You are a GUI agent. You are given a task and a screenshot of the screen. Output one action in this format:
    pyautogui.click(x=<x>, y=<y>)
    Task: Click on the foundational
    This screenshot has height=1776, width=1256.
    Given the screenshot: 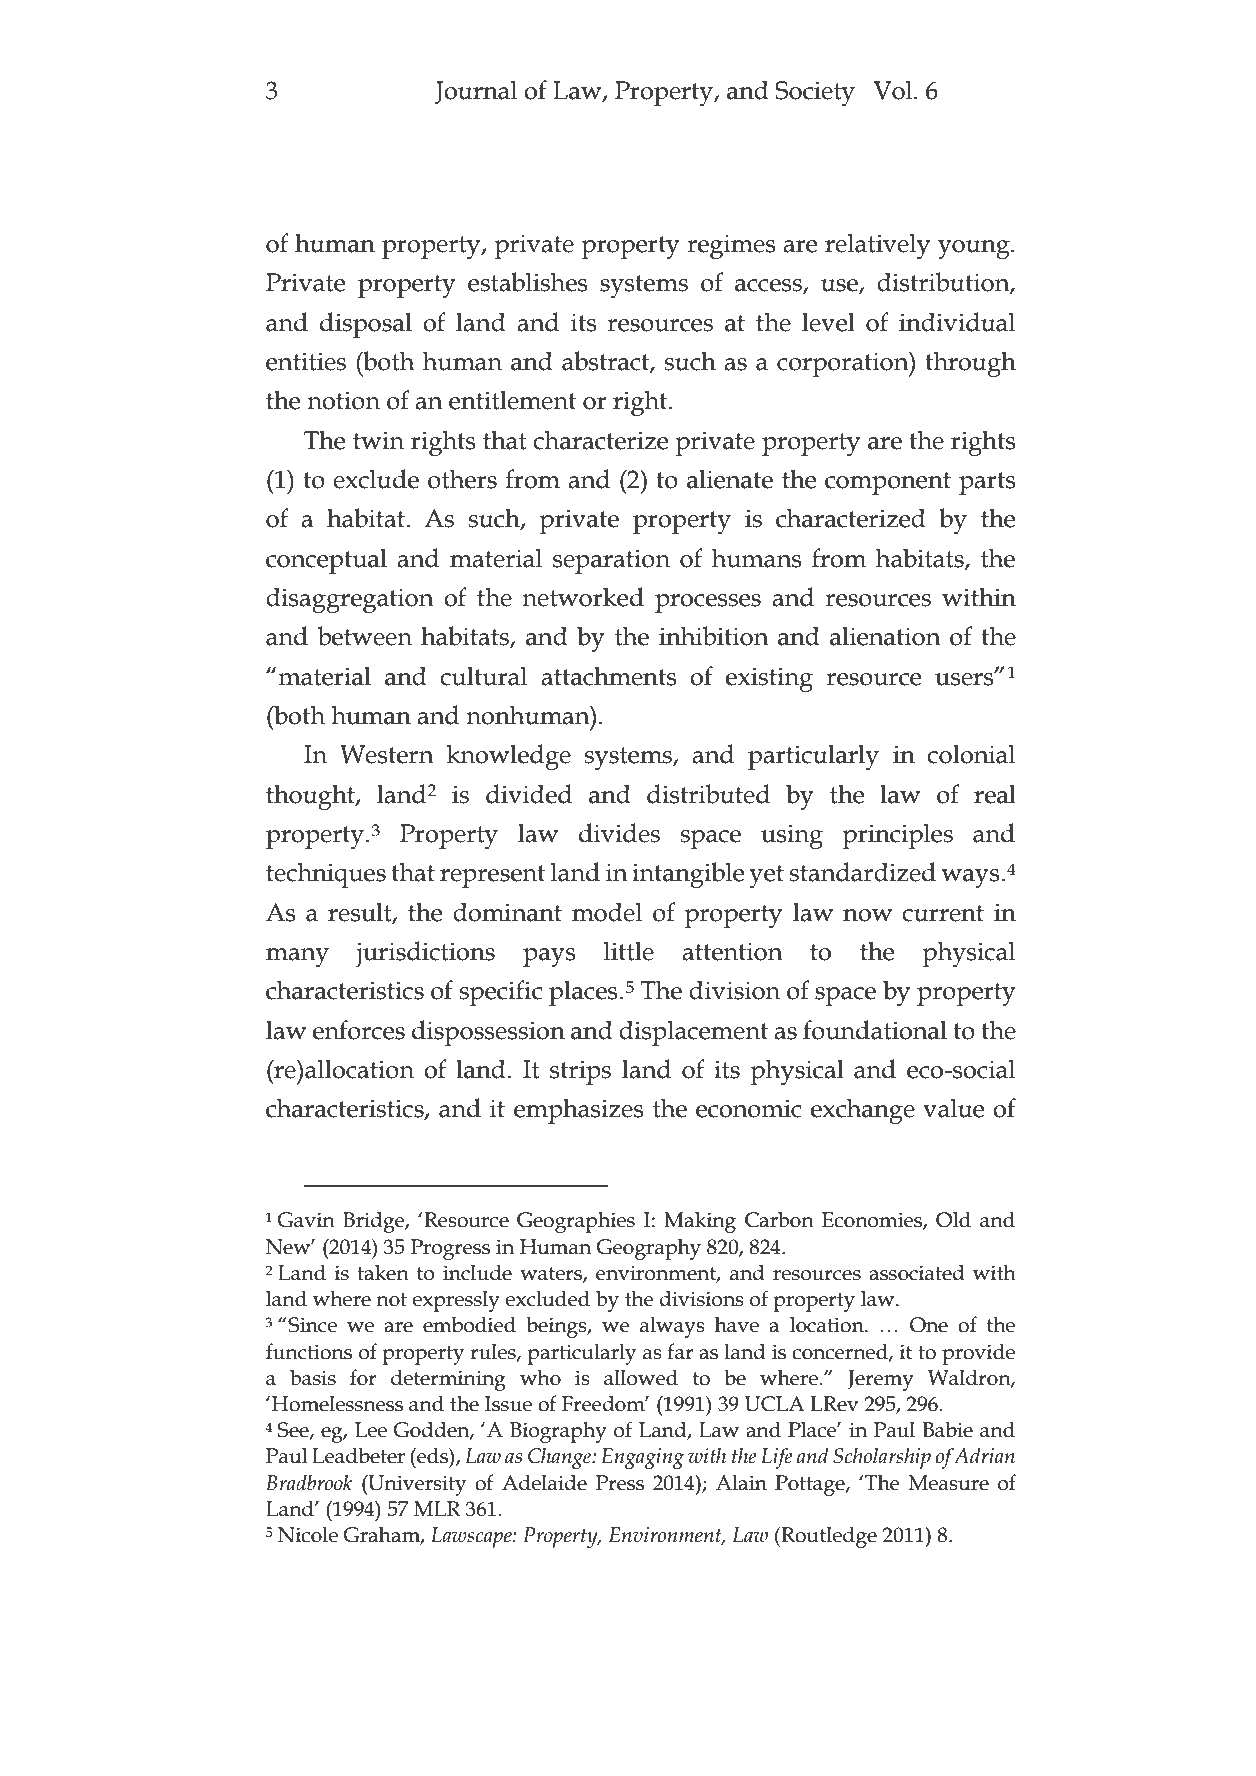 What is the action you would take?
    pyautogui.click(x=875, y=1030)
